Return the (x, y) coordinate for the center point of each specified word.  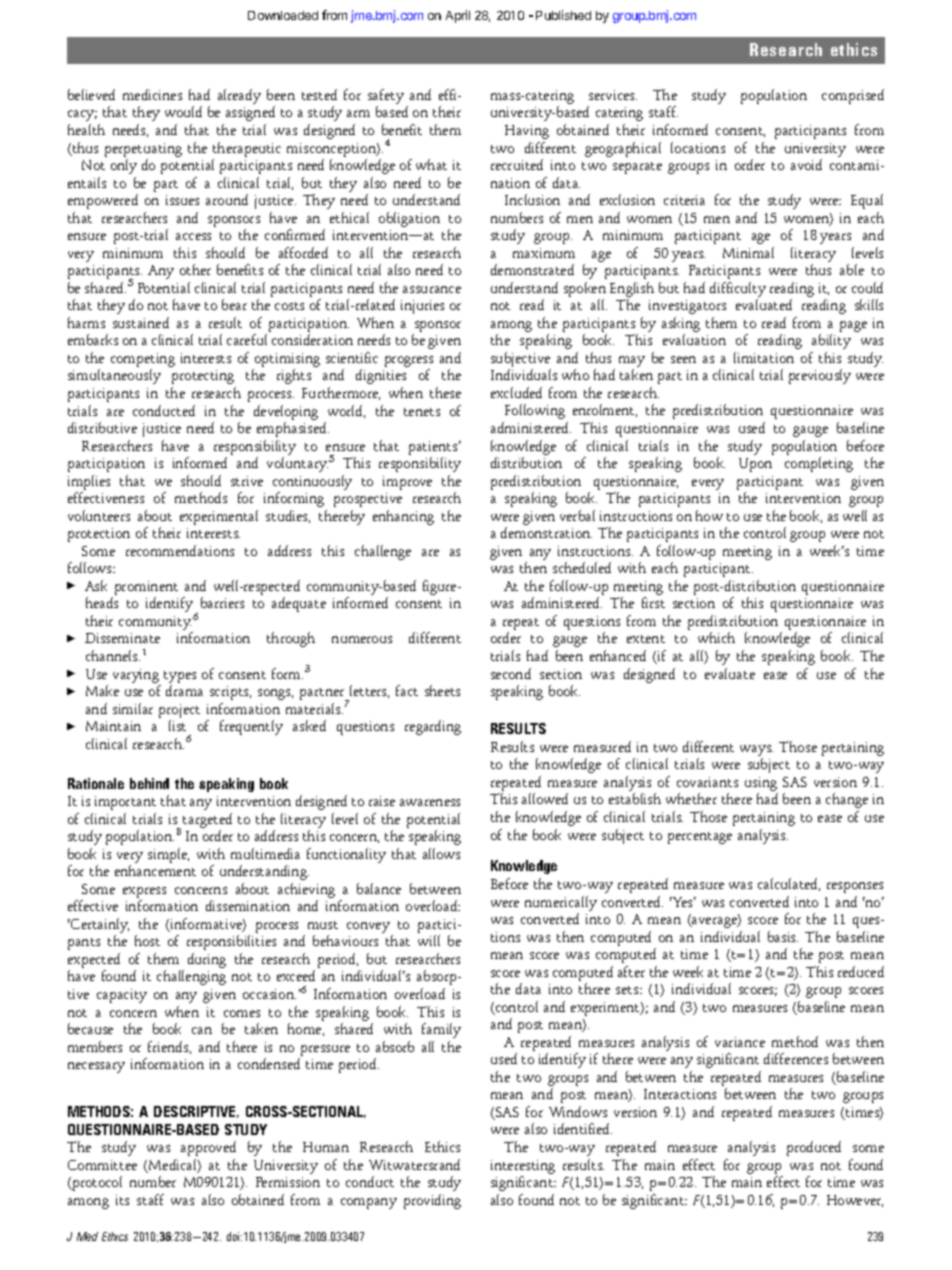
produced (814, 1148)
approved (208, 1148)
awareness (430, 802)
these (445, 392)
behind (149, 783)
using (761, 785)
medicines (152, 94)
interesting (523, 1167)
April (458, 16)
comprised (853, 96)
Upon (755, 465)
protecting (203, 377)
